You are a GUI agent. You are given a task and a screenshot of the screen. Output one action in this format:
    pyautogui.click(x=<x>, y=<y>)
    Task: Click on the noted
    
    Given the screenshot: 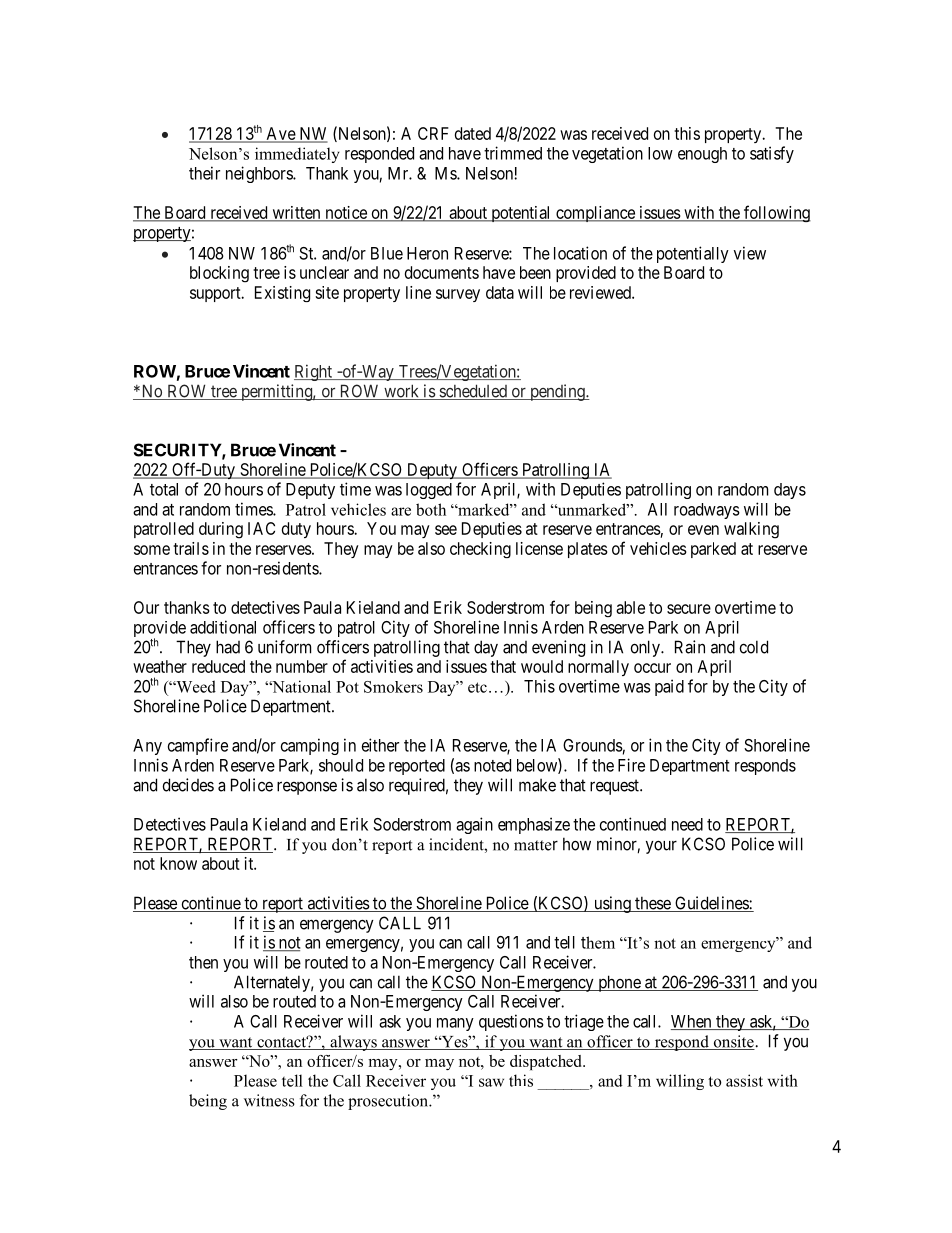 What is the action you would take?
    pyautogui.click(x=492, y=765)
